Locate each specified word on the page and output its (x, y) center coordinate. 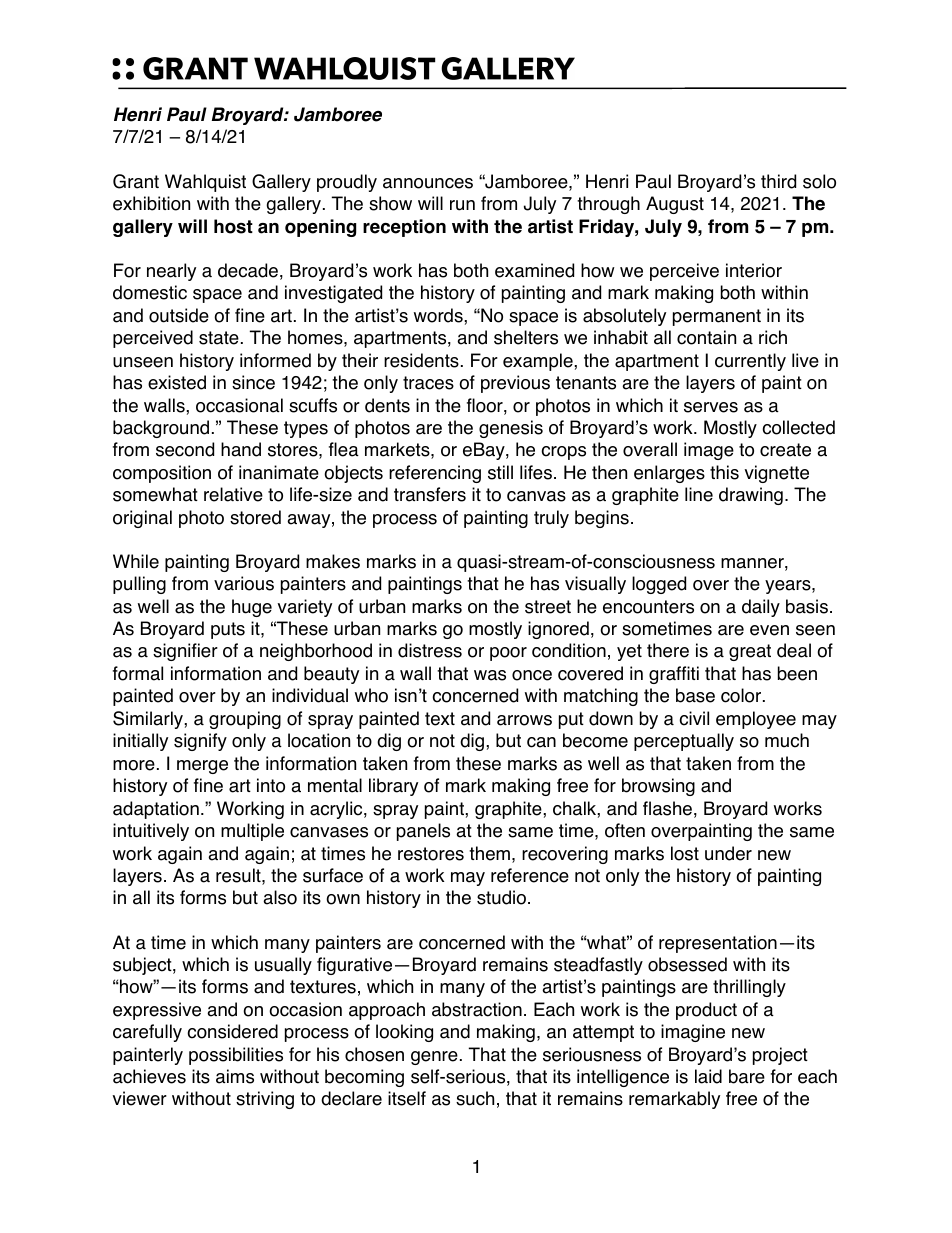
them (489, 853)
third (778, 181)
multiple (252, 832)
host (233, 226)
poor (508, 654)
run (462, 205)
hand (241, 449)
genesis (511, 429)
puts (228, 630)
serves (711, 407)
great (750, 652)
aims (235, 1076)
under (728, 853)
